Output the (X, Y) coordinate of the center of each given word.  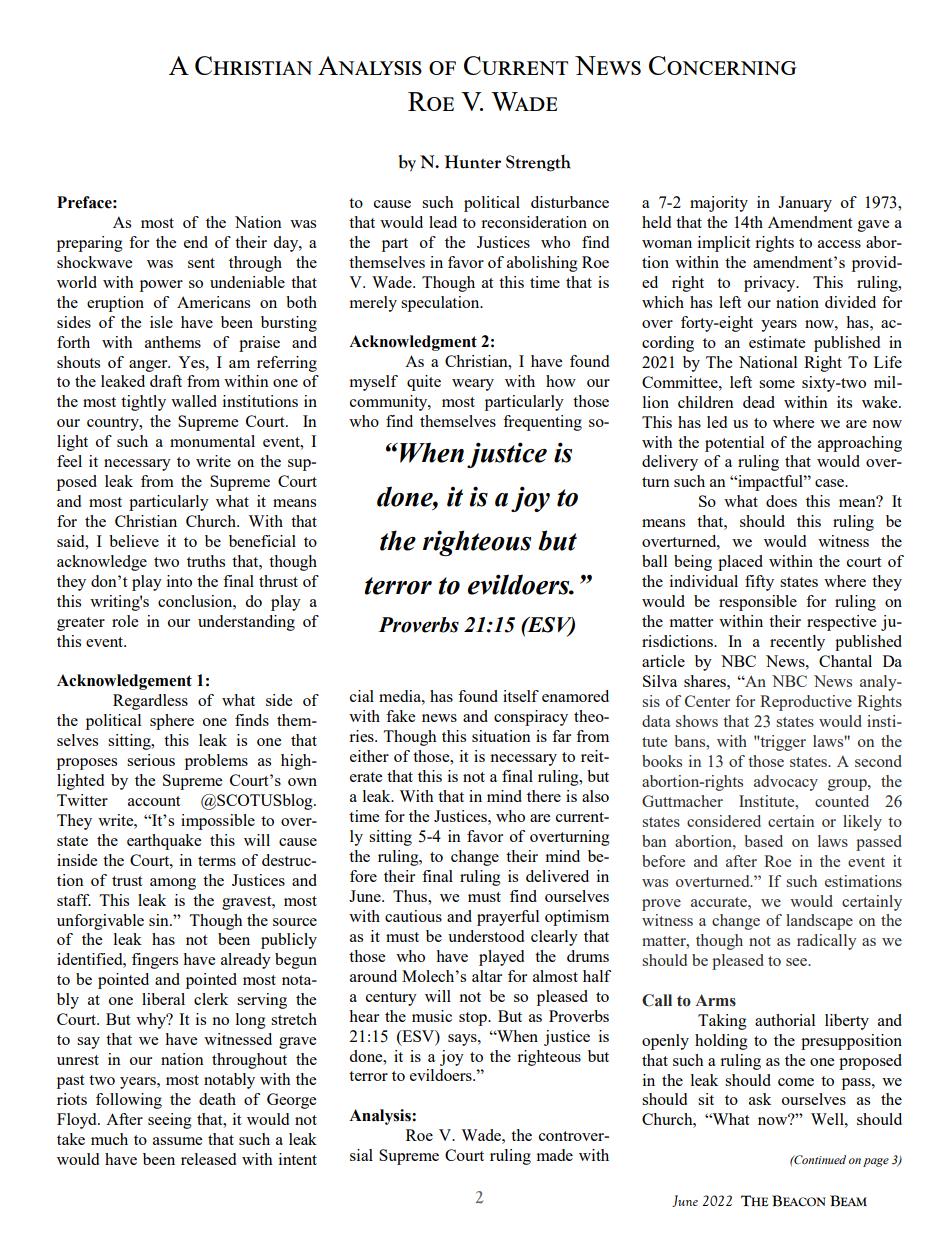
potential (734, 444)
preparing (90, 244)
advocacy (786, 783)
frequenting (542, 423)
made (555, 1155)
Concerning (723, 65)
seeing (170, 1121)
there (544, 796)
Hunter (472, 162)
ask (760, 1099)
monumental (212, 441)
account (154, 801)
